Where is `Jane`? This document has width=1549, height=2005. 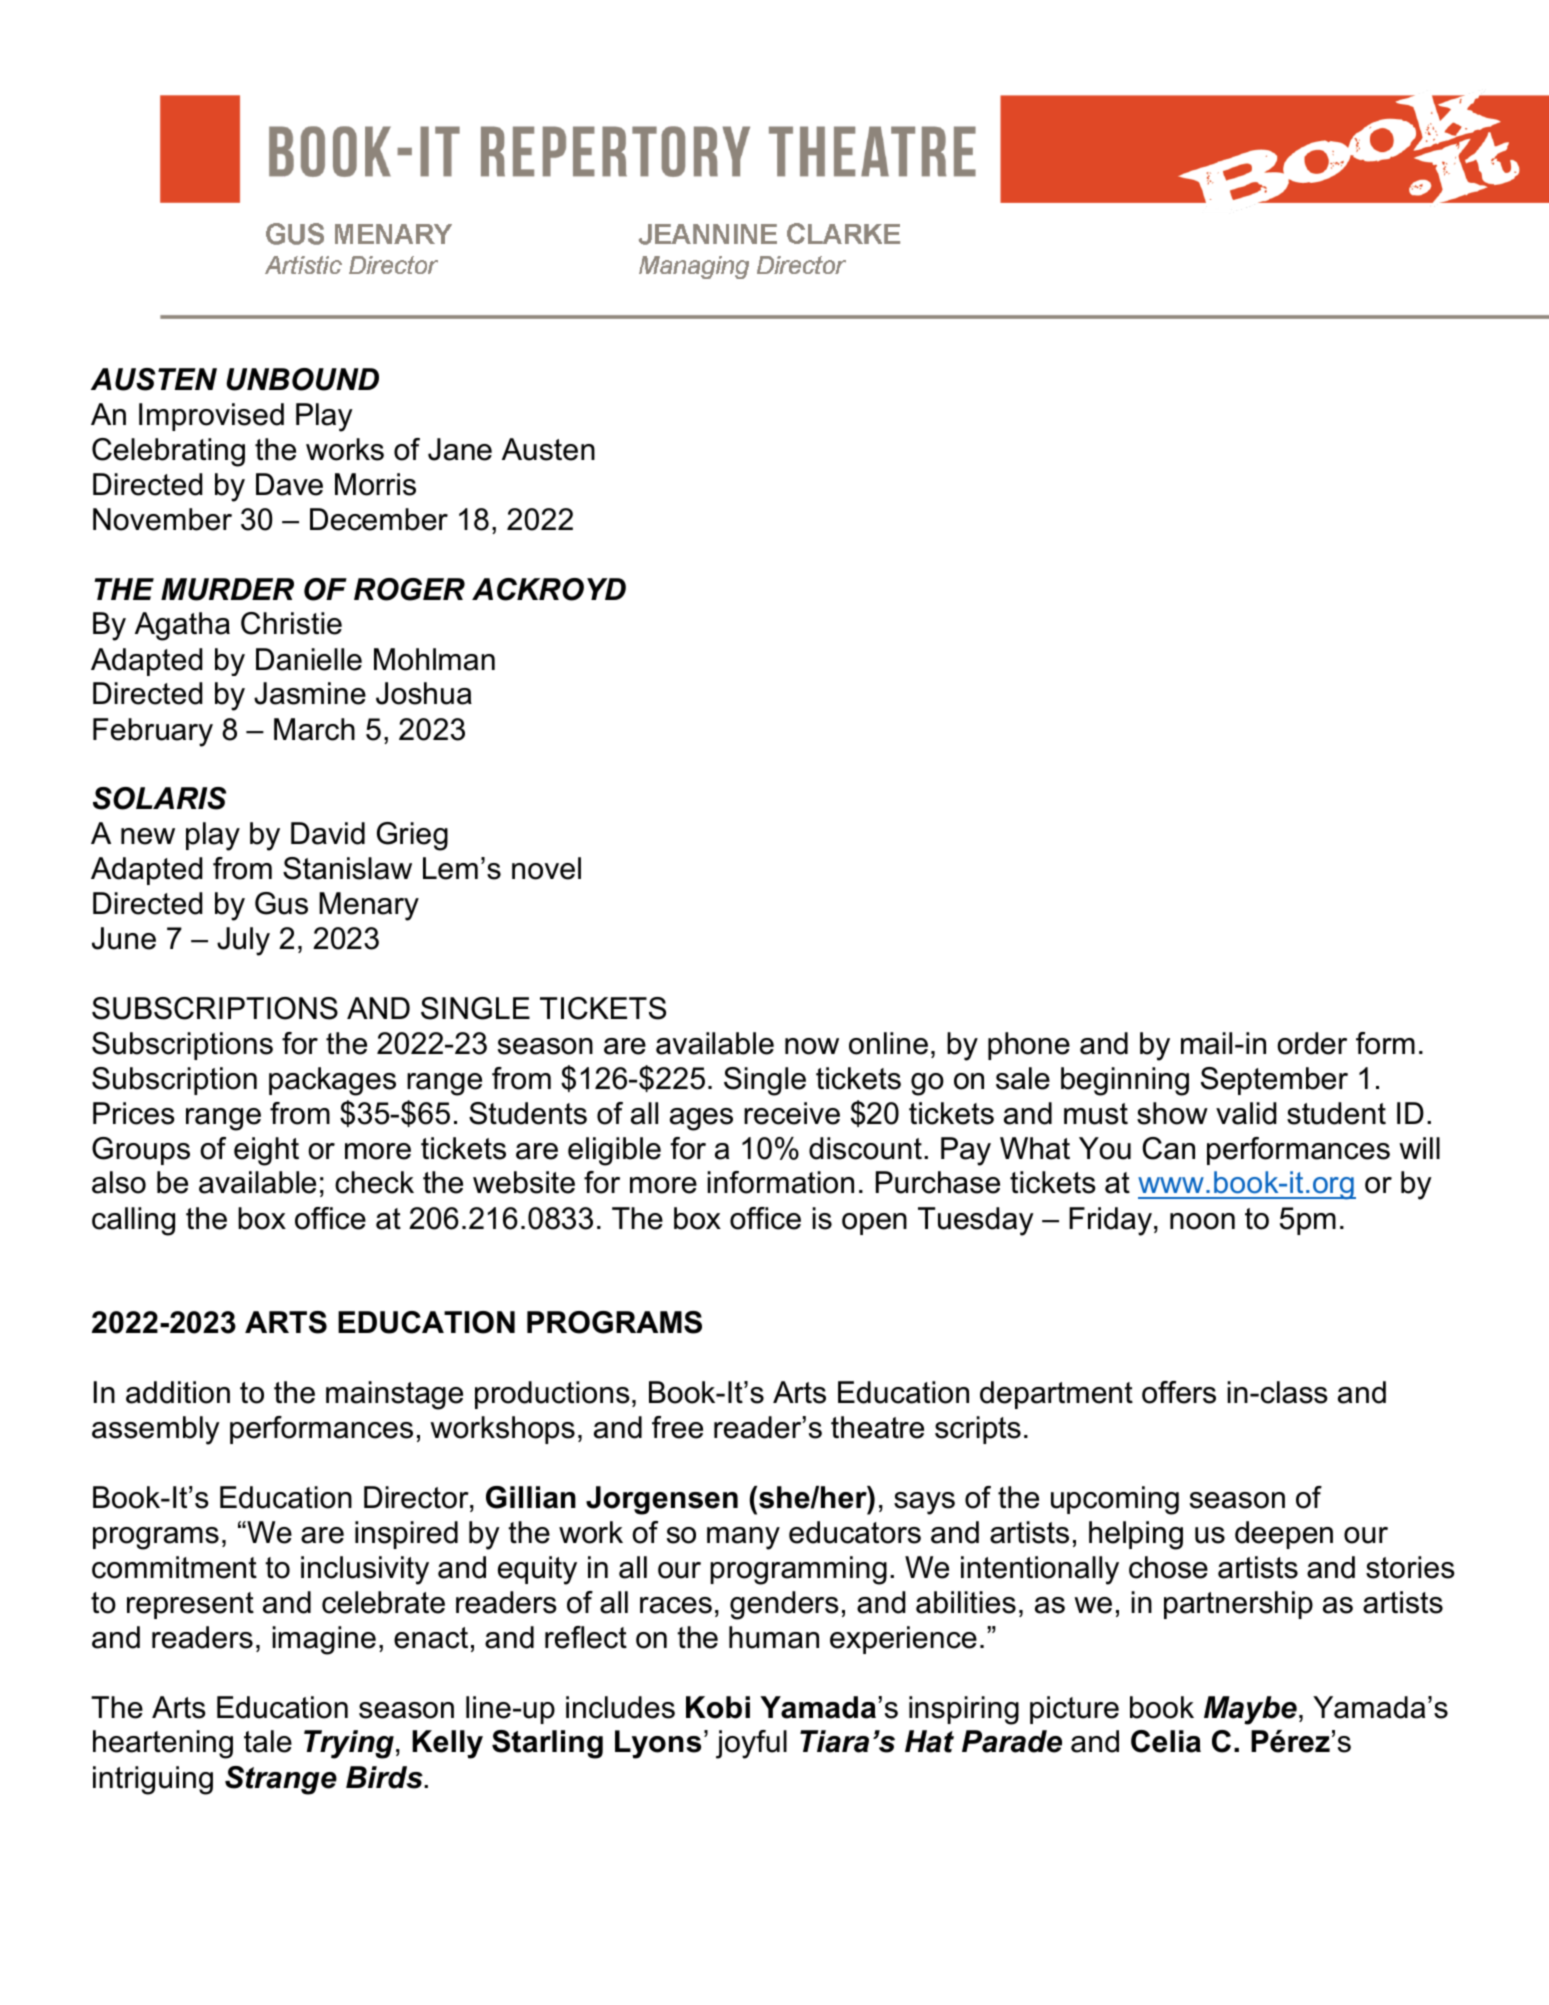 Jane is located at coordinates (460, 449).
